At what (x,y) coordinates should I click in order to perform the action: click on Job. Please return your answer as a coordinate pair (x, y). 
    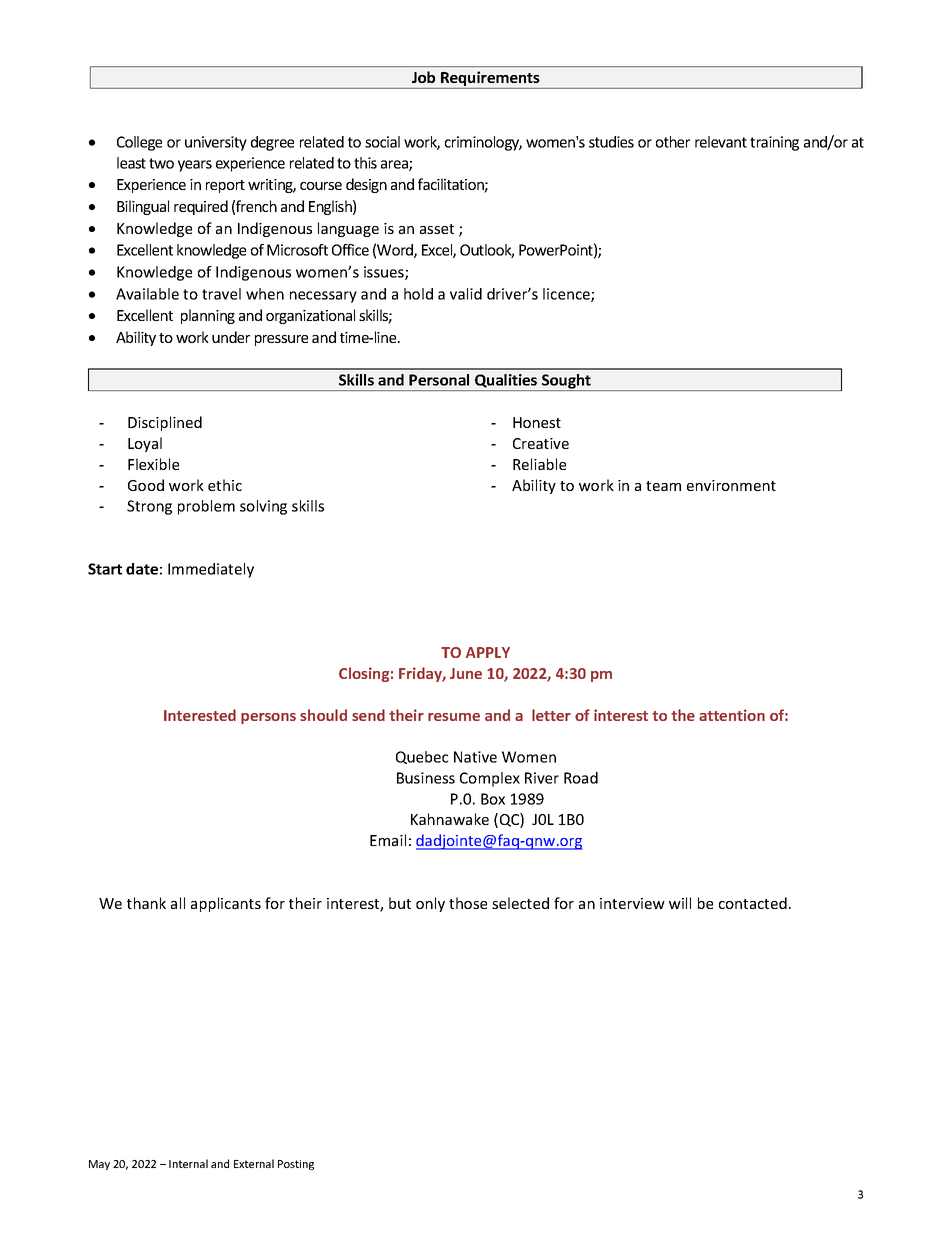
    Looking at the image, I should click on (423, 77).
